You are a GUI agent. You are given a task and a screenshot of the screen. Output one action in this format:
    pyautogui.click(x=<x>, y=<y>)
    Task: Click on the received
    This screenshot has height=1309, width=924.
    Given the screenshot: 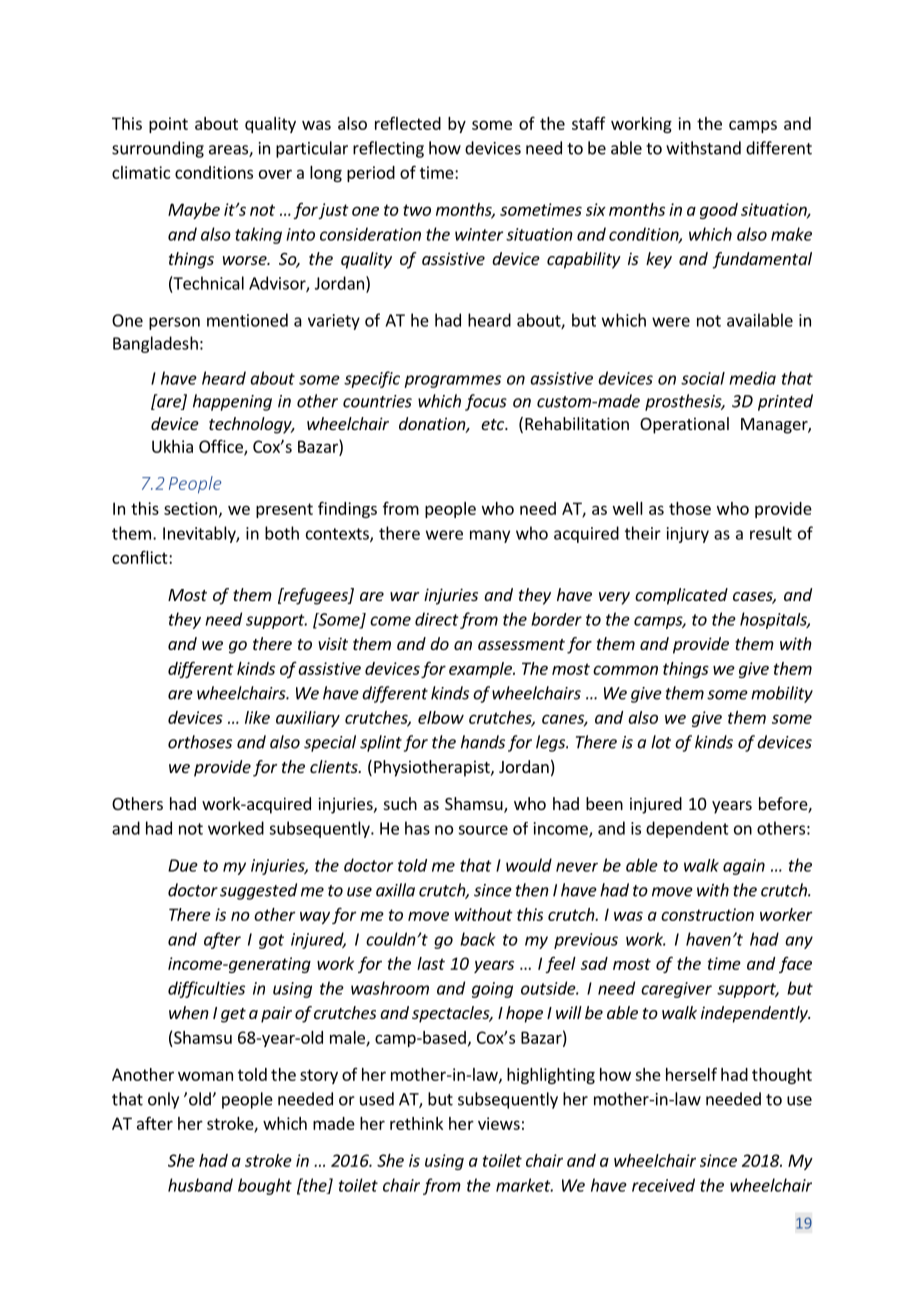 What is the action you would take?
    pyautogui.click(x=663, y=1185)
